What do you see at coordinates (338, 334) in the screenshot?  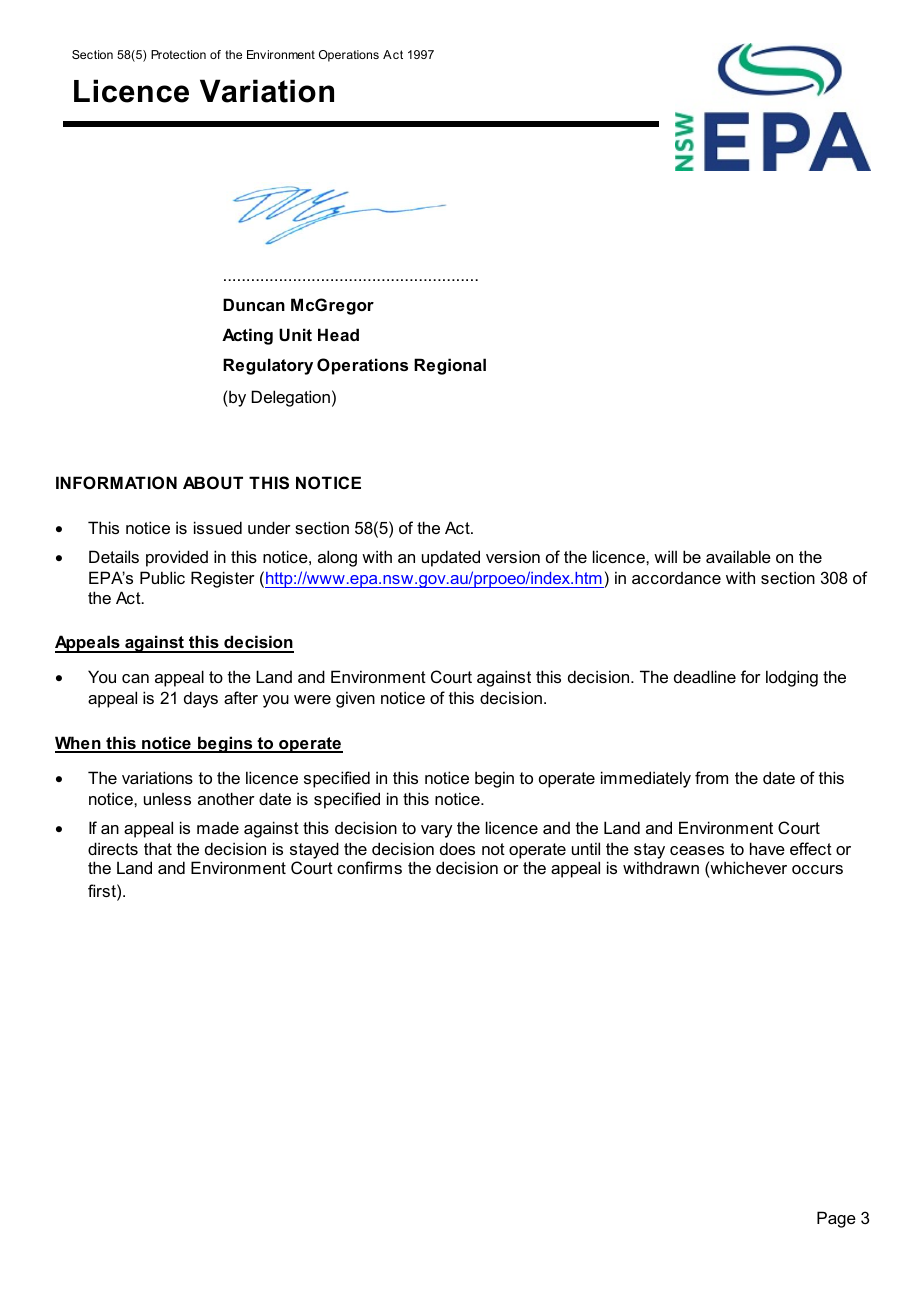 I see `Head` at bounding box center [338, 334].
